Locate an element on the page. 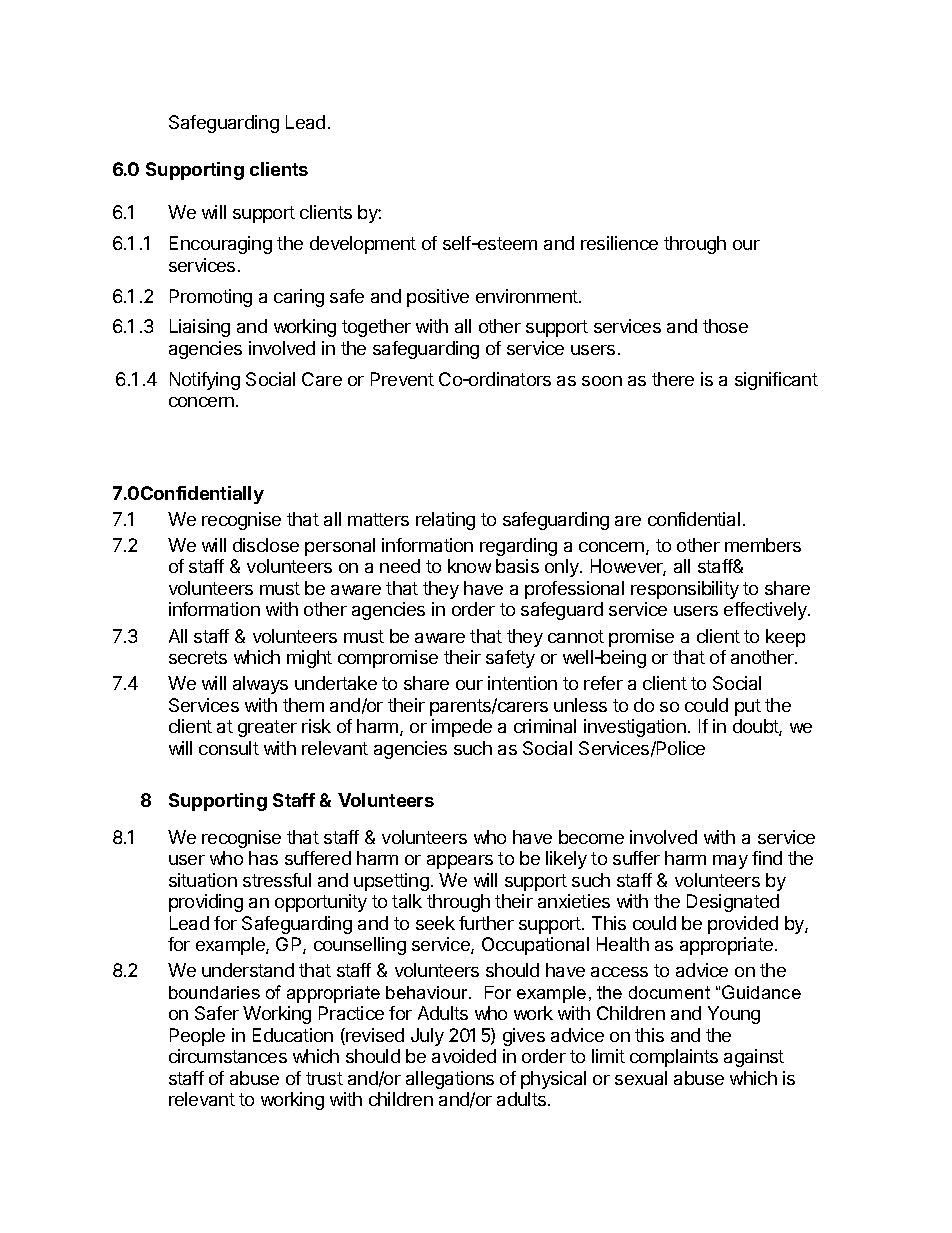 The image size is (952, 1233). caring is located at coordinates (299, 298).
